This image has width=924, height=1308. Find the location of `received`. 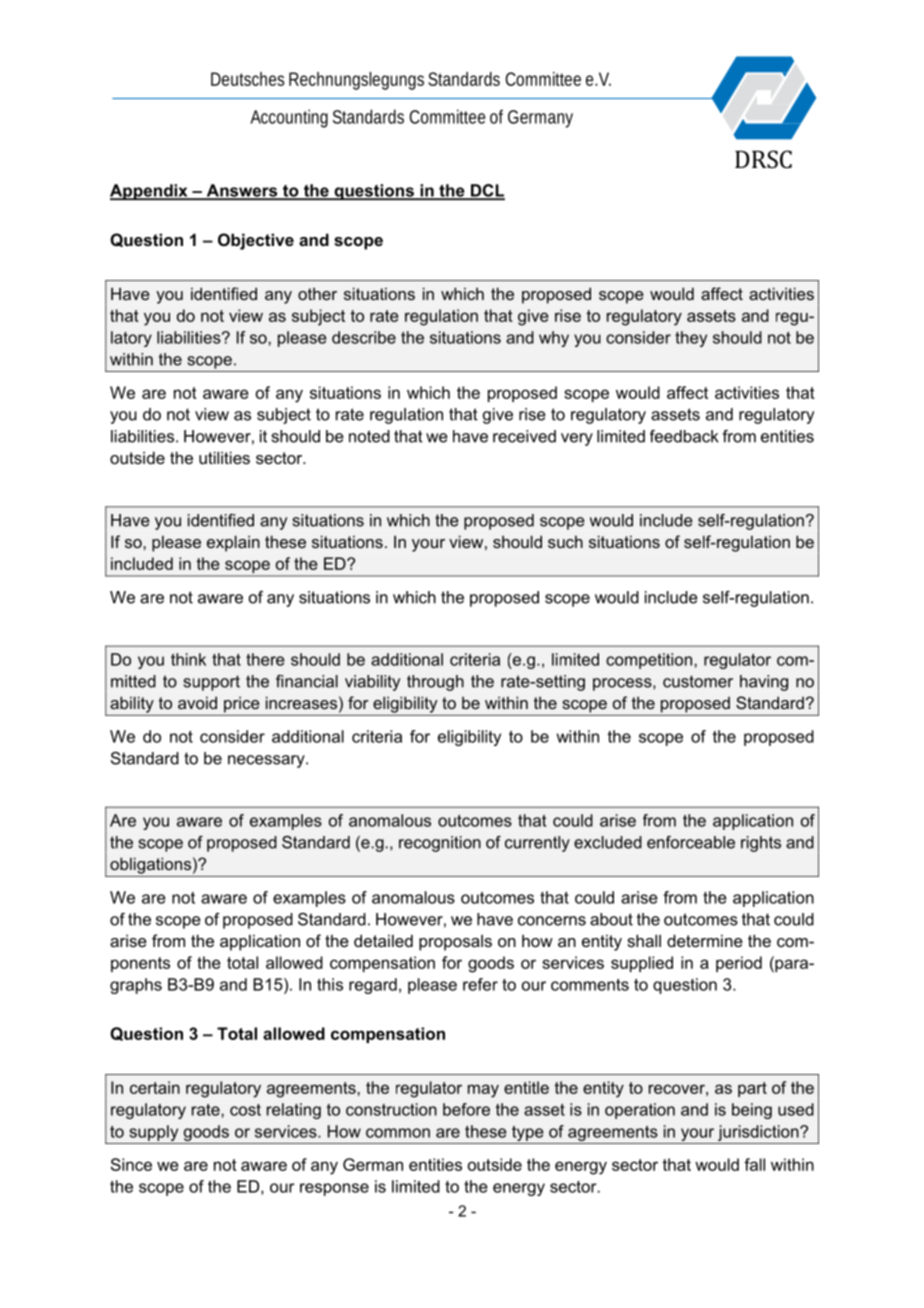

received is located at coordinates (524, 436).
